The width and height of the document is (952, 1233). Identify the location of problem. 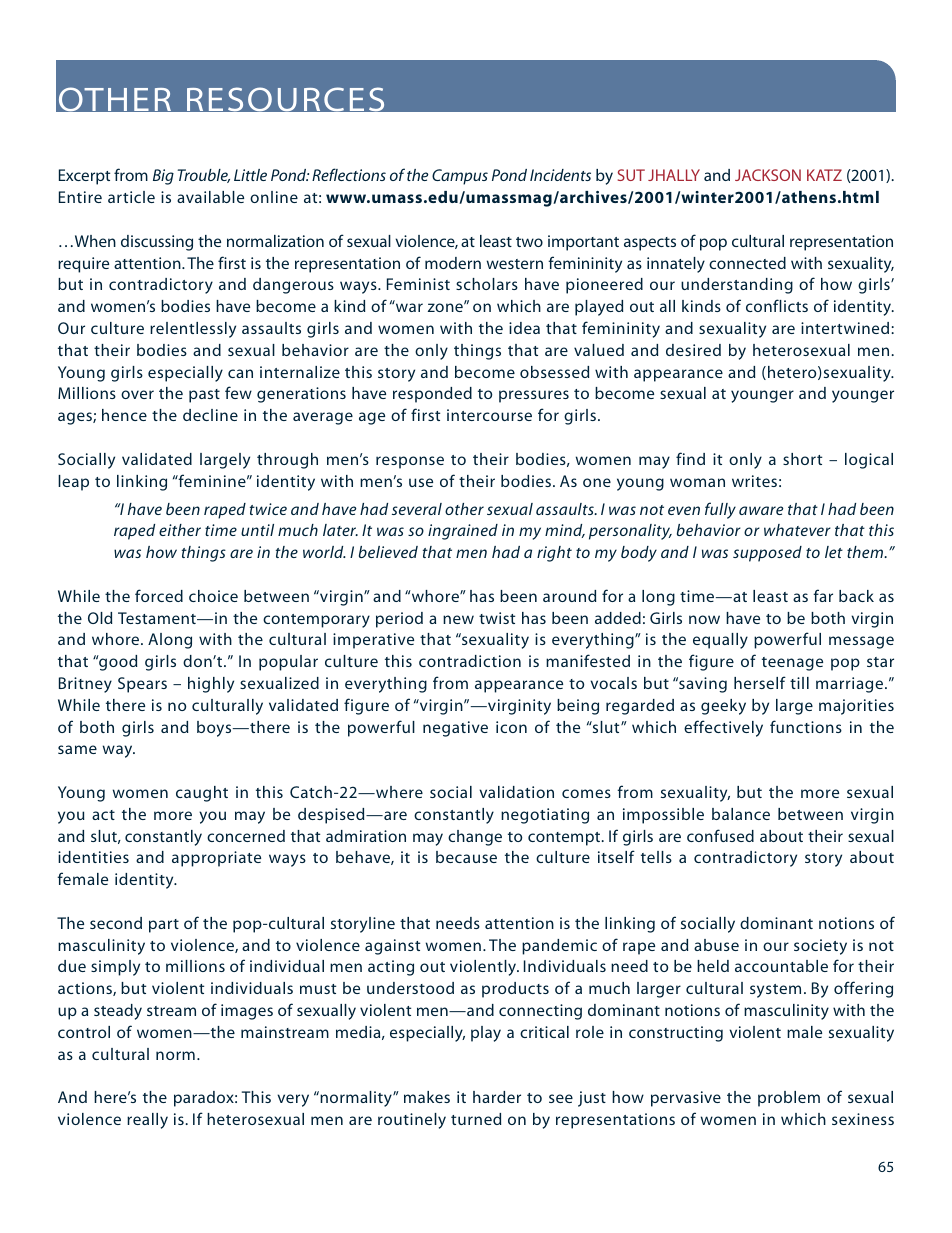
(789, 1099).
